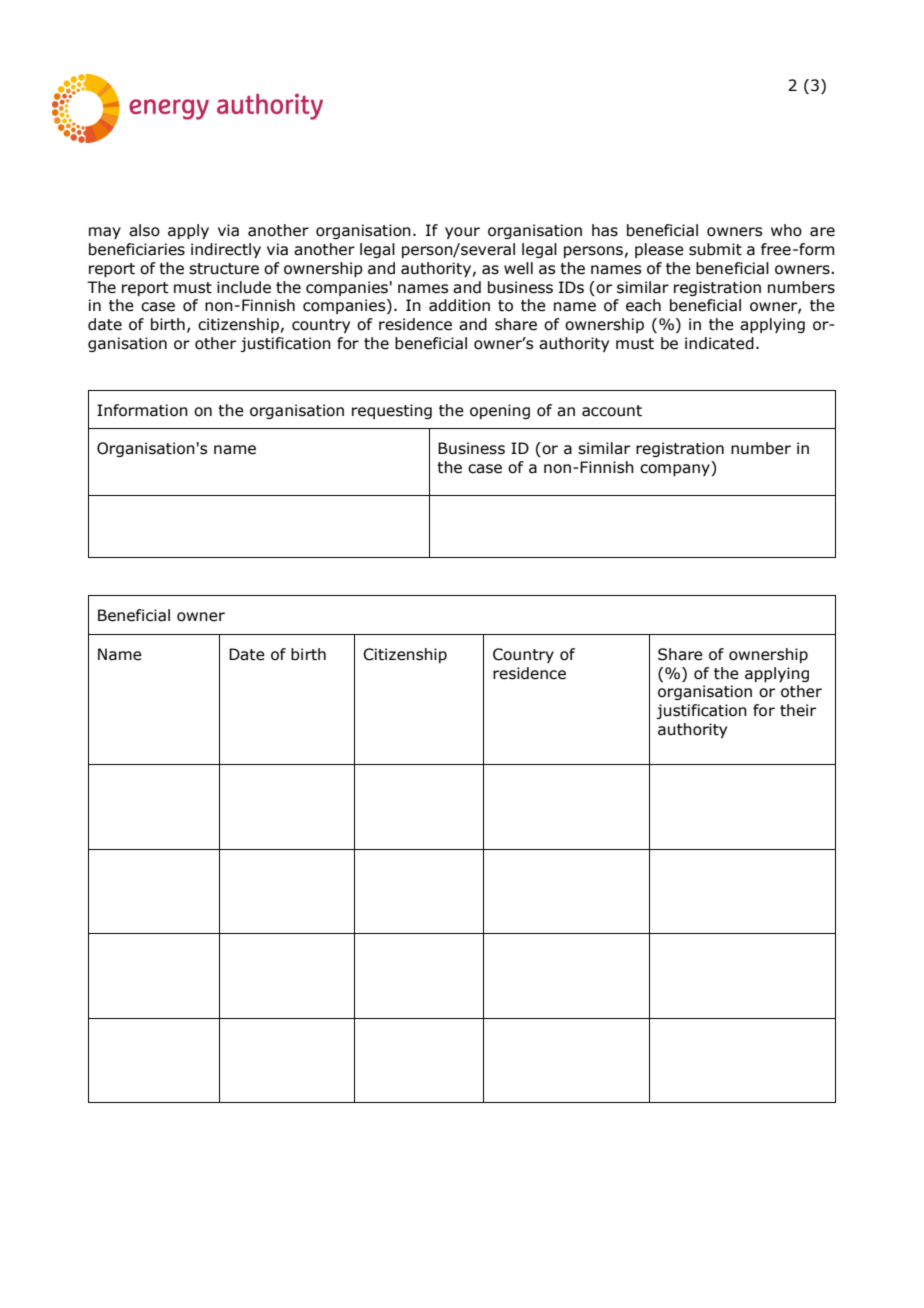  What do you see at coordinates (392, 411) in the screenshot?
I see `requesting` at bounding box center [392, 411].
